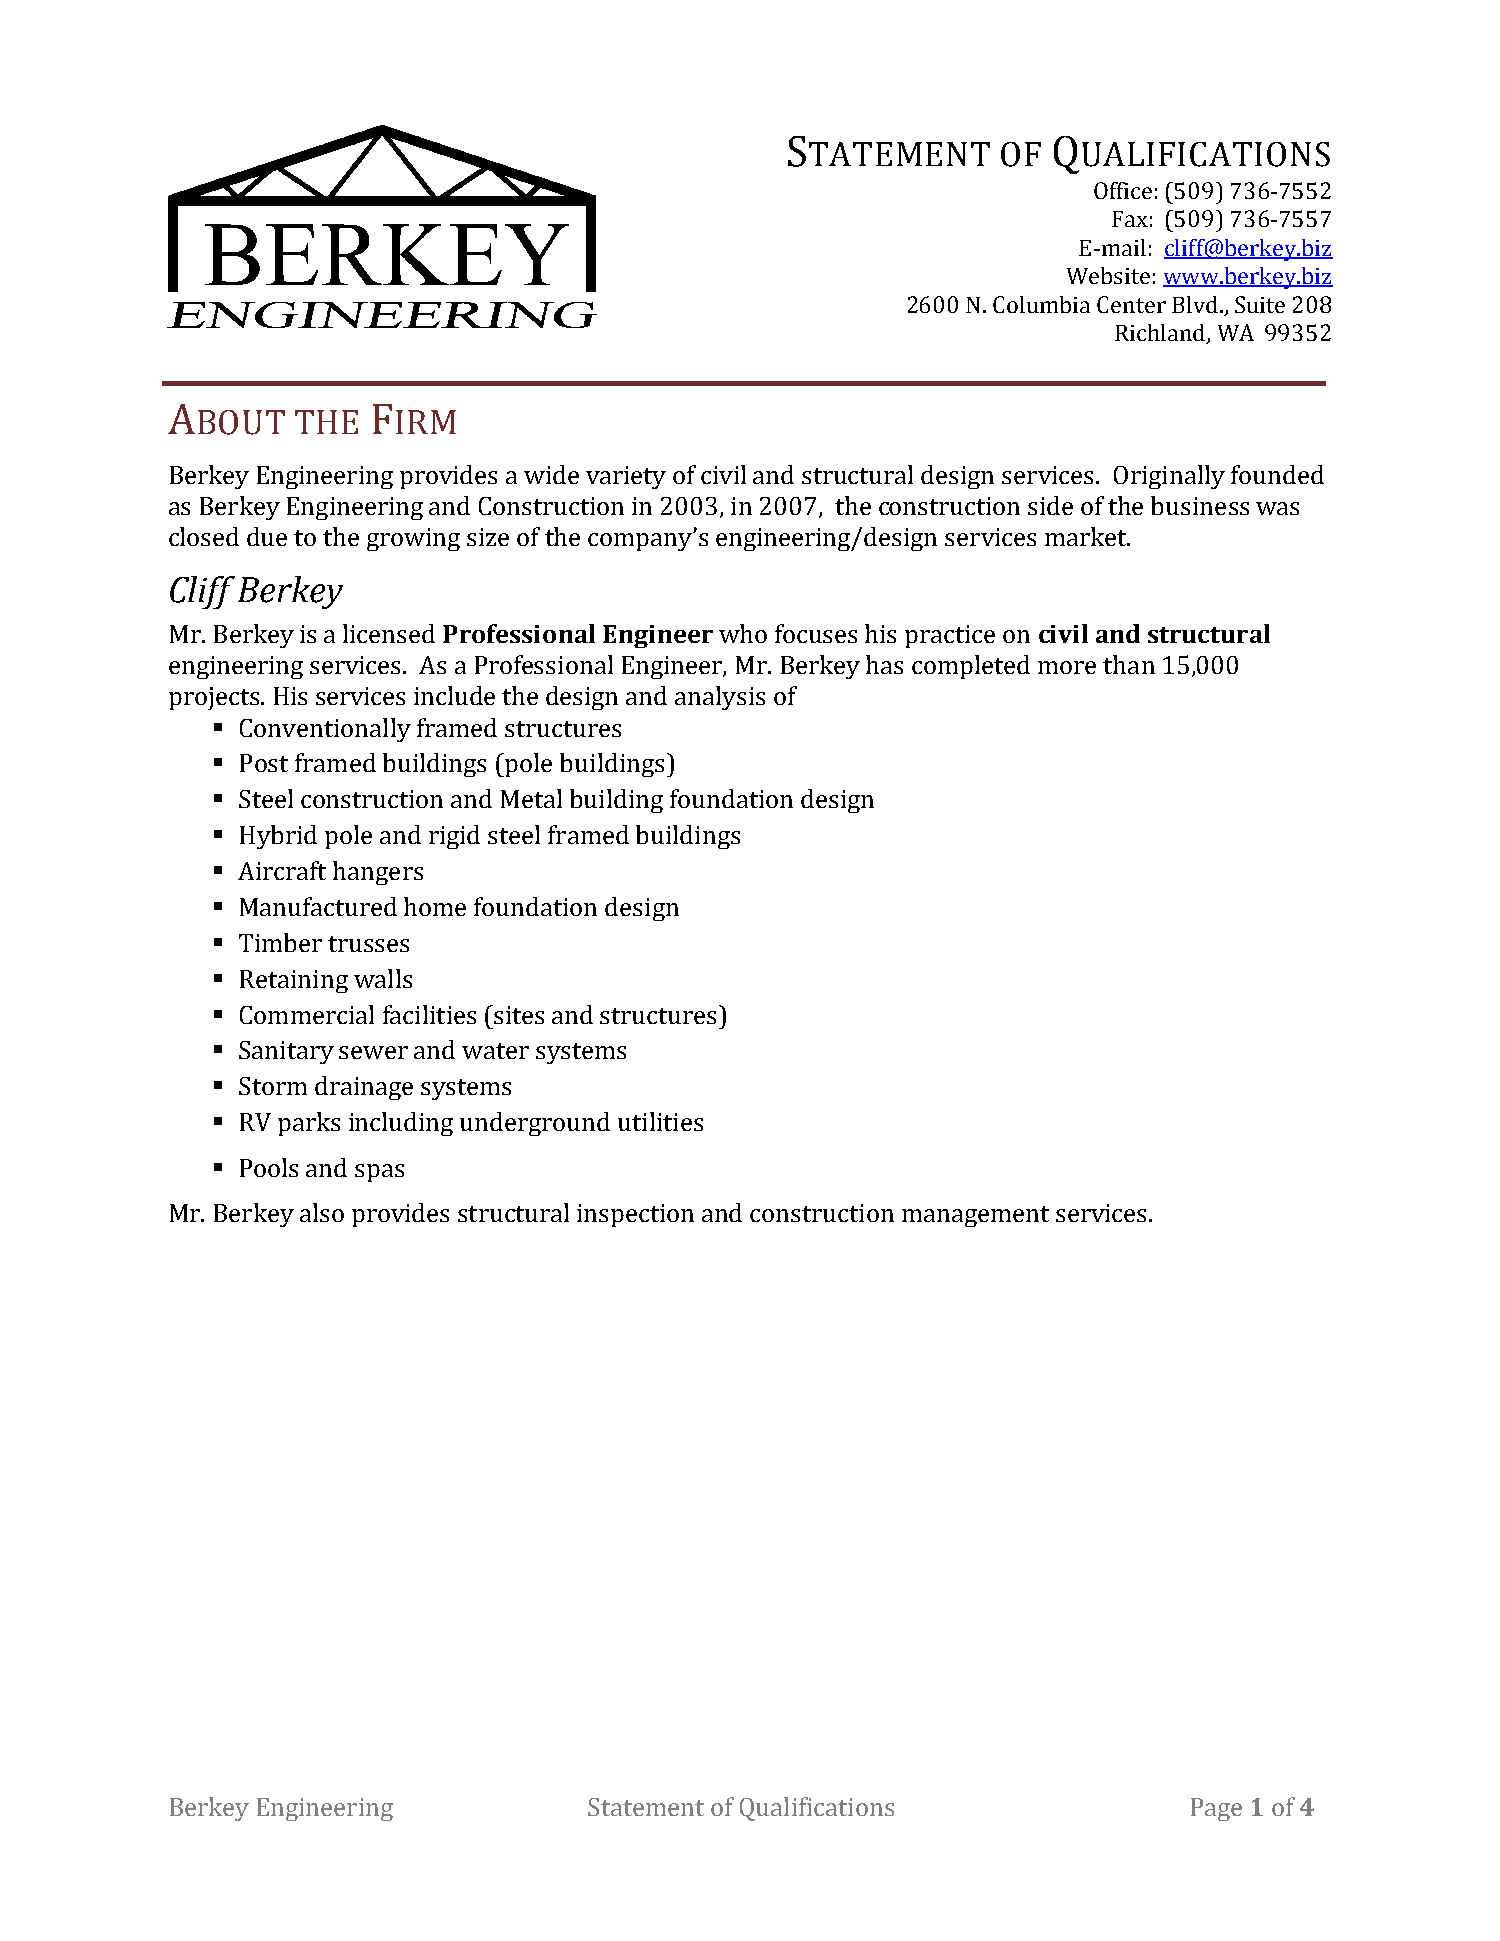 The height and width of the page is (1941, 1500). What do you see at coordinates (1041, 304) in the page?
I see `Columbia` at bounding box center [1041, 304].
